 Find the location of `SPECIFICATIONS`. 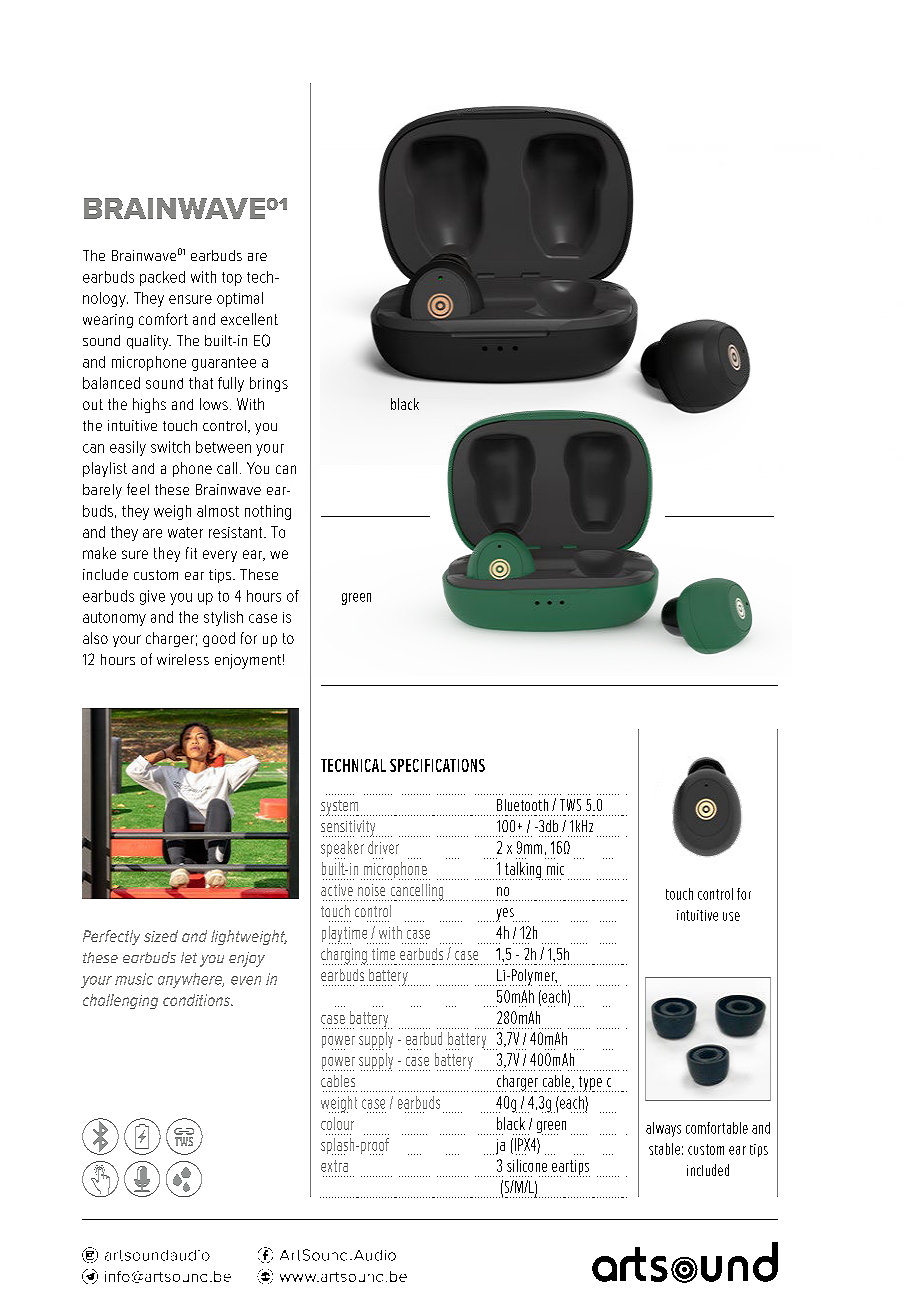

SPECIFICATIONS is located at coordinates (437, 765).
